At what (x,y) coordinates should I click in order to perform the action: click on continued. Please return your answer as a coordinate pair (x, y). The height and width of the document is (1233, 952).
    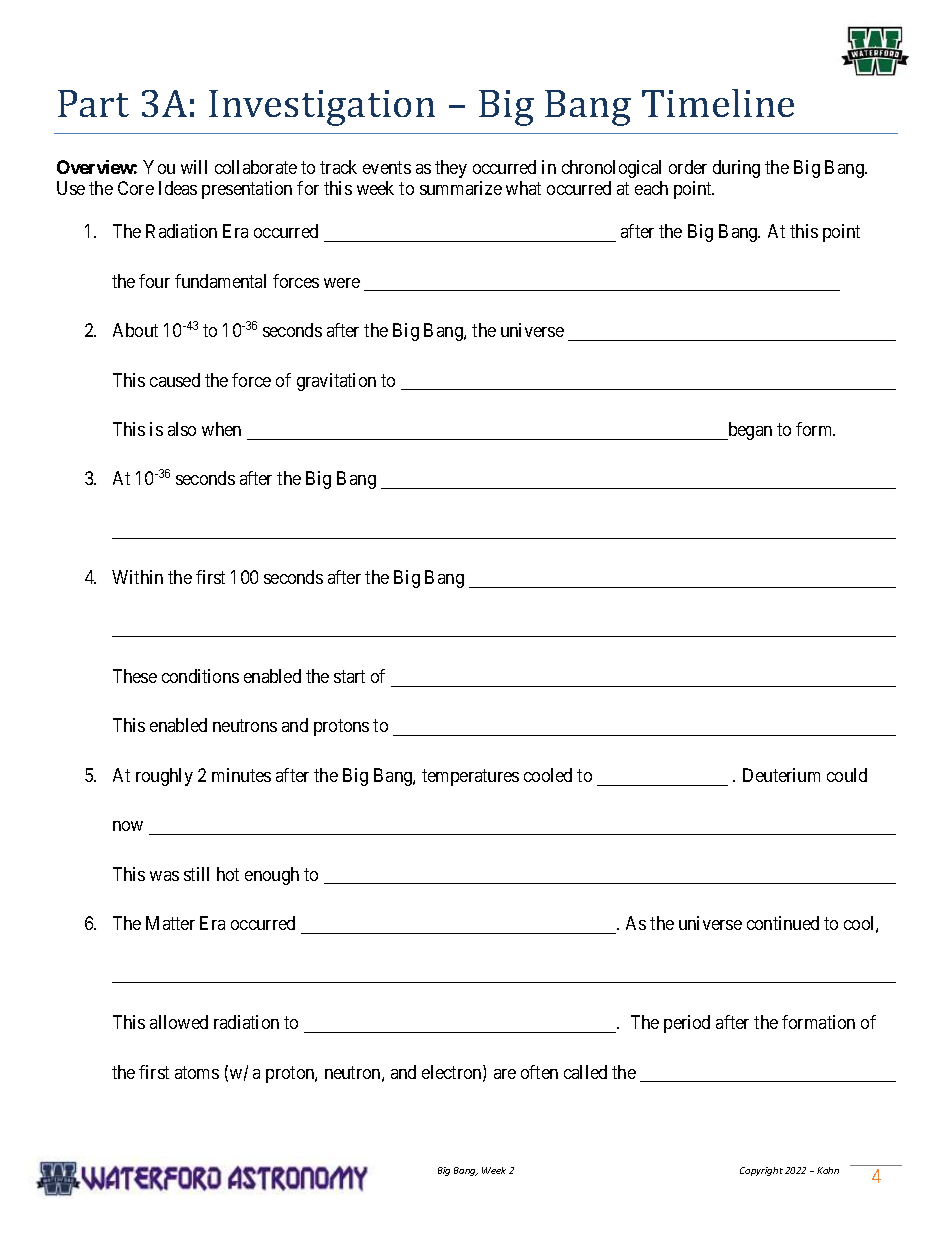
    Looking at the image, I should click on (783, 923).
